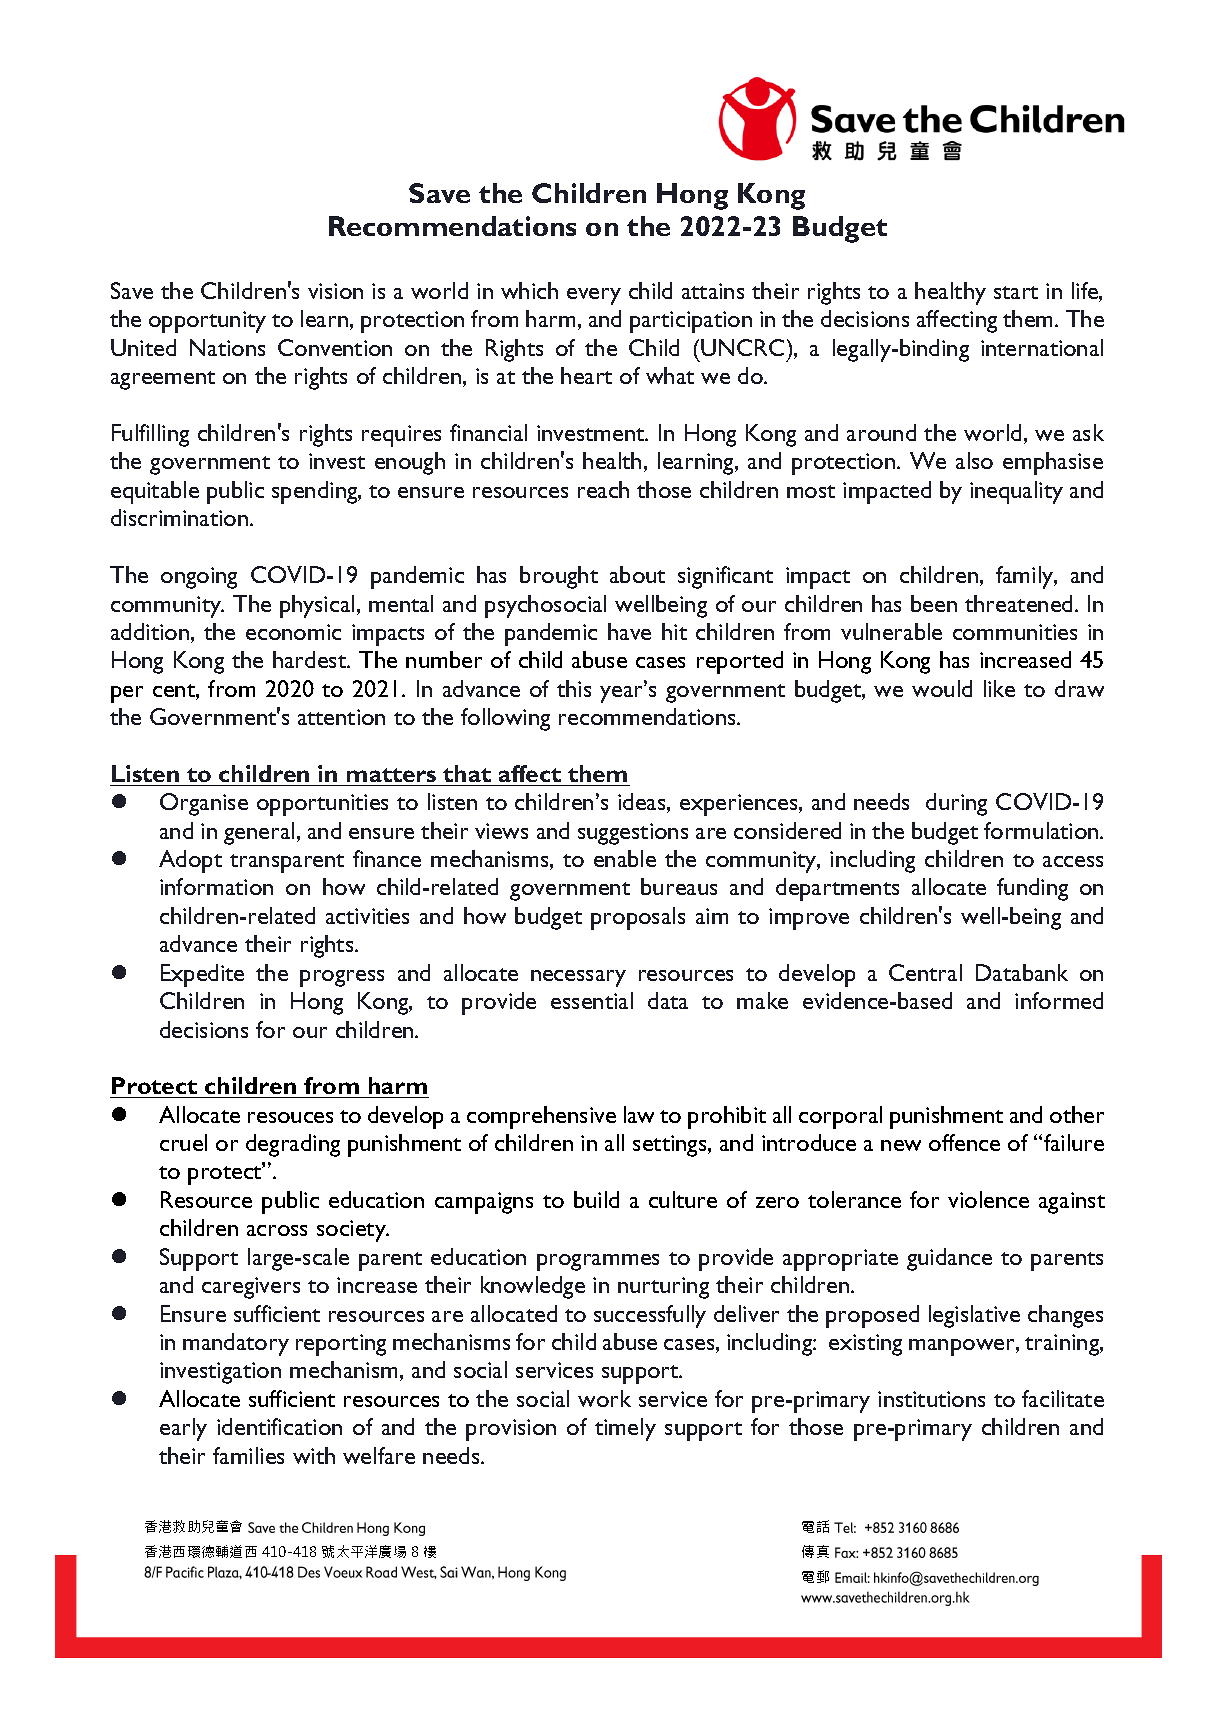  I want to click on funding, so click(1032, 889).
